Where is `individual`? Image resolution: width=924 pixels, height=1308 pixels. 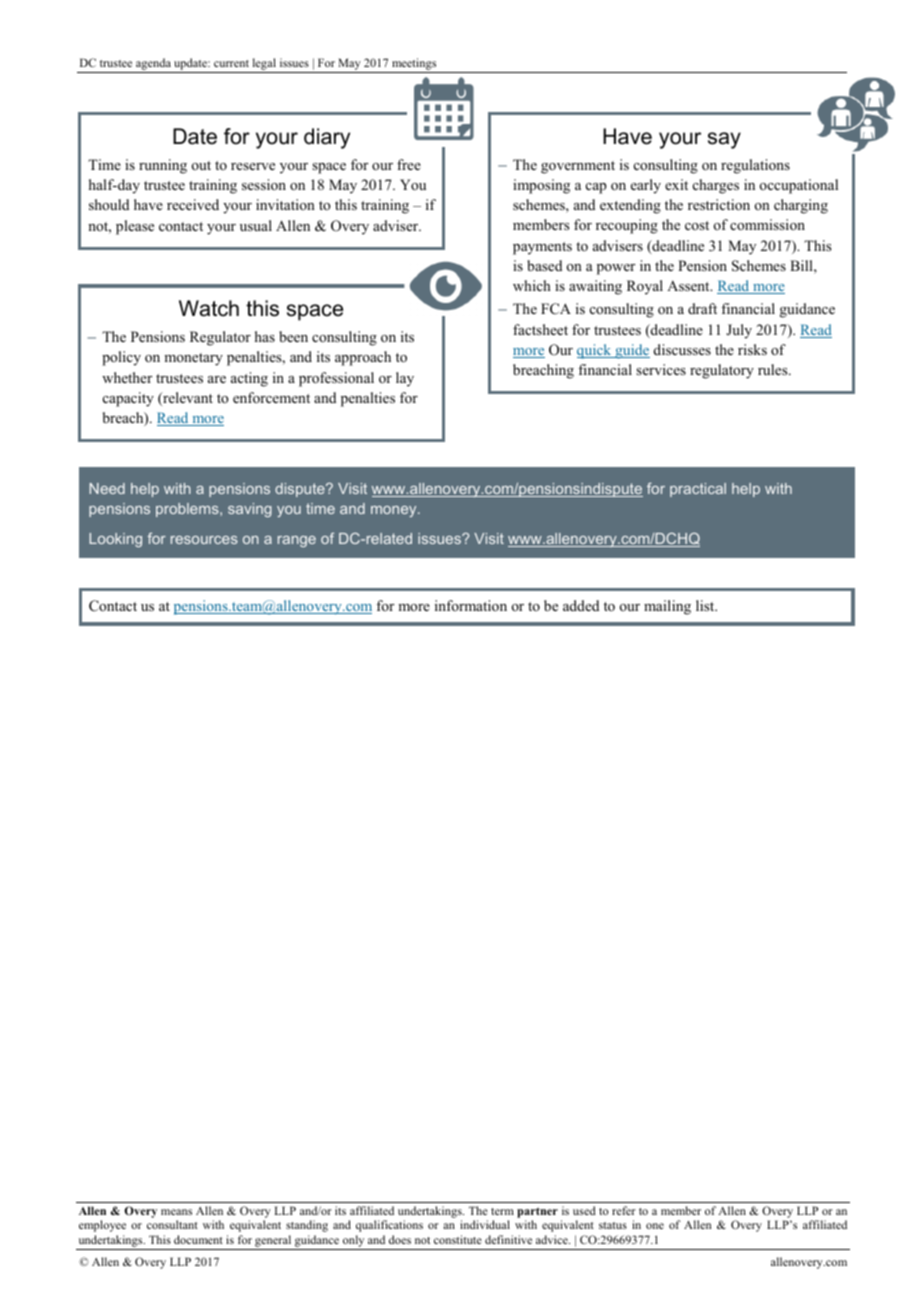
individual is located at coordinates (485, 1224).
